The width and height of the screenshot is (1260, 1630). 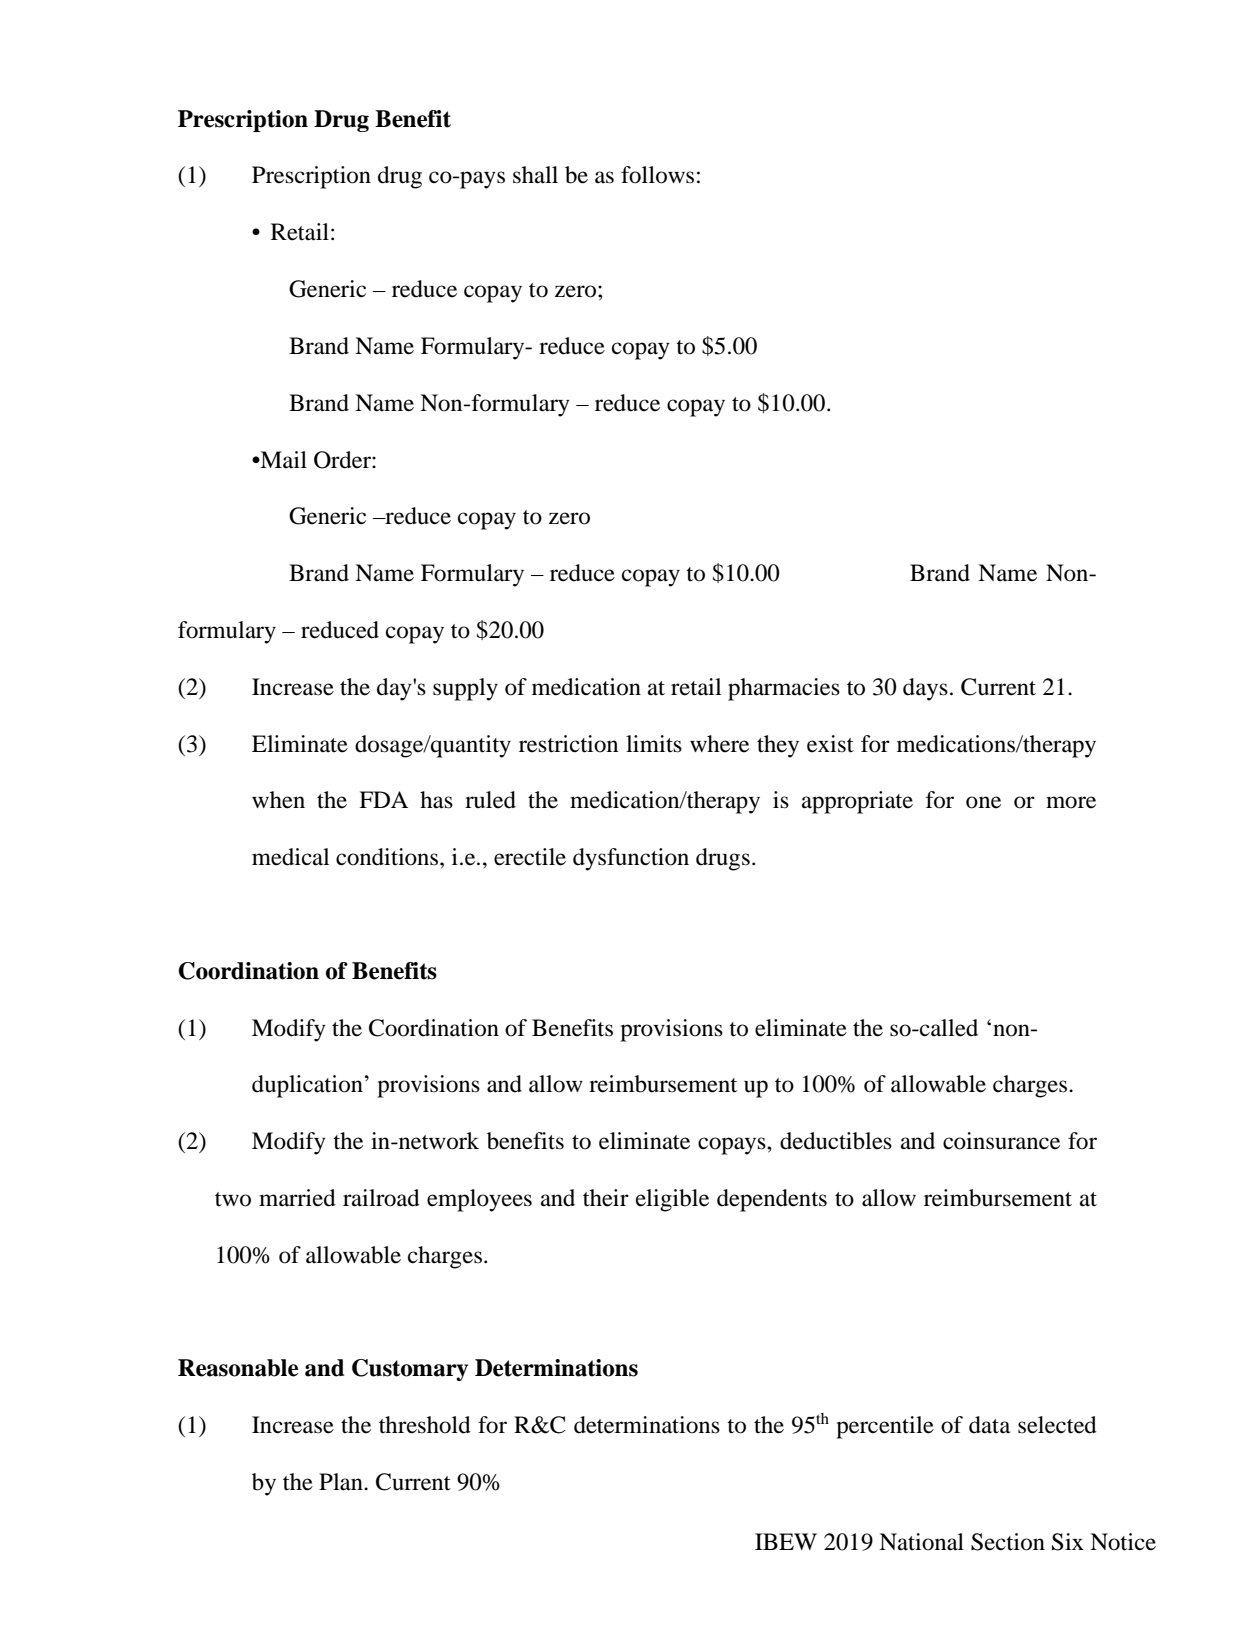 What do you see at coordinates (657, 175) in the screenshot?
I see `follows` at bounding box center [657, 175].
